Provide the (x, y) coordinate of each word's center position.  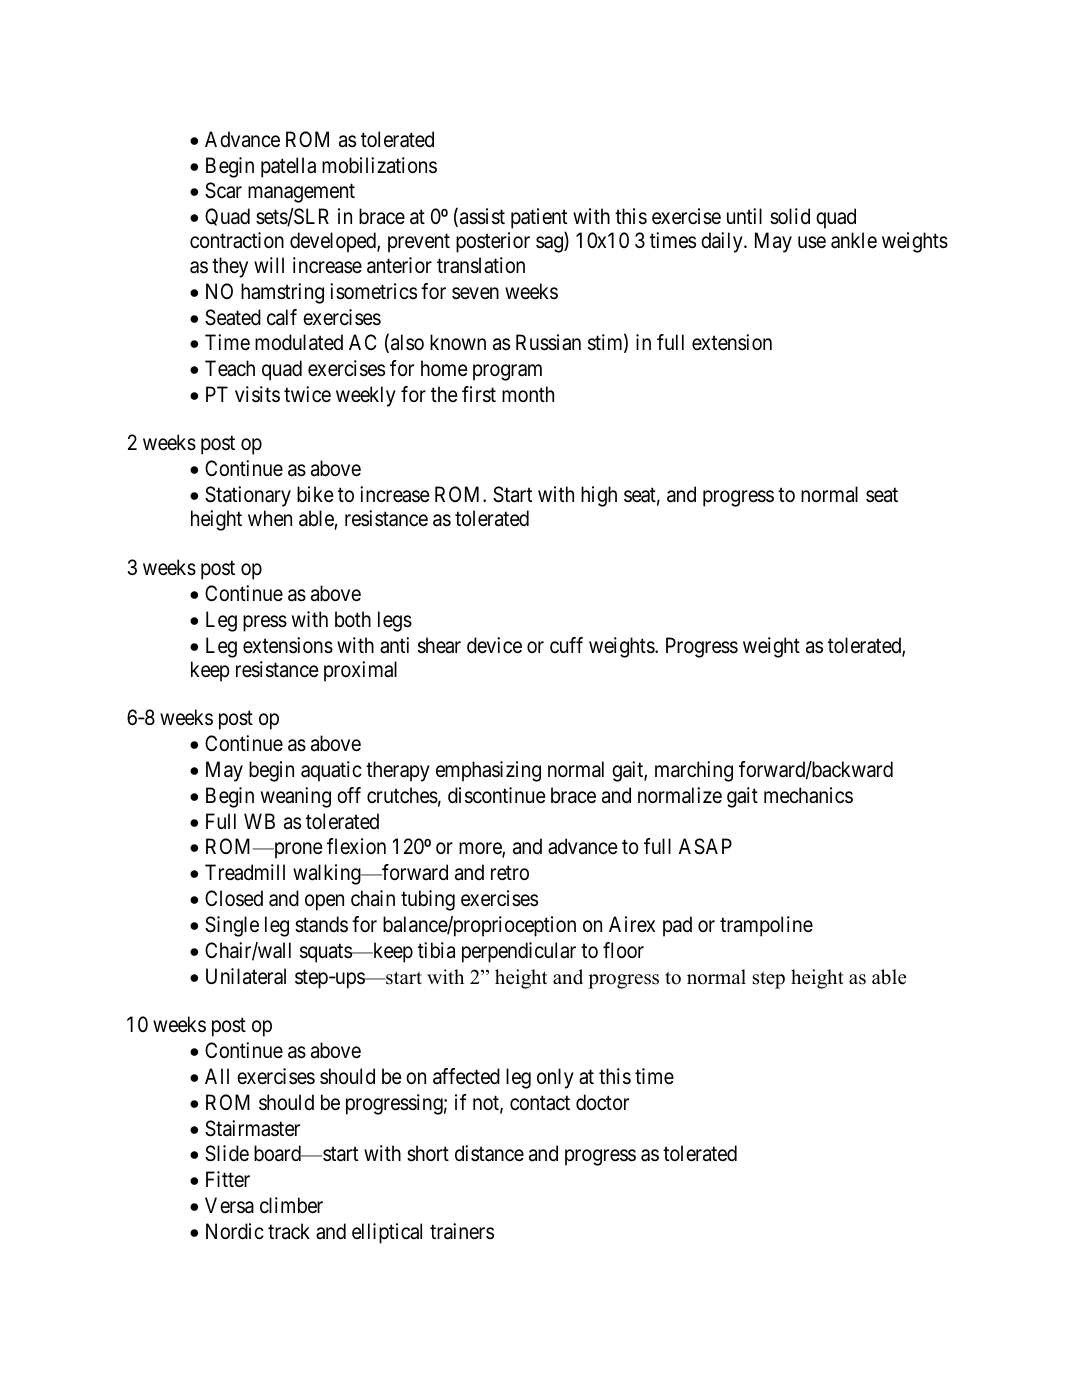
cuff (566, 645)
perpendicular (519, 952)
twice (307, 394)
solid (790, 216)
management (301, 193)
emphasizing (488, 771)
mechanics (808, 795)
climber (291, 1205)
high (599, 496)
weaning (296, 797)
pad (677, 926)
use (812, 243)
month (528, 394)
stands (321, 924)
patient (539, 220)
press (265, 623)
